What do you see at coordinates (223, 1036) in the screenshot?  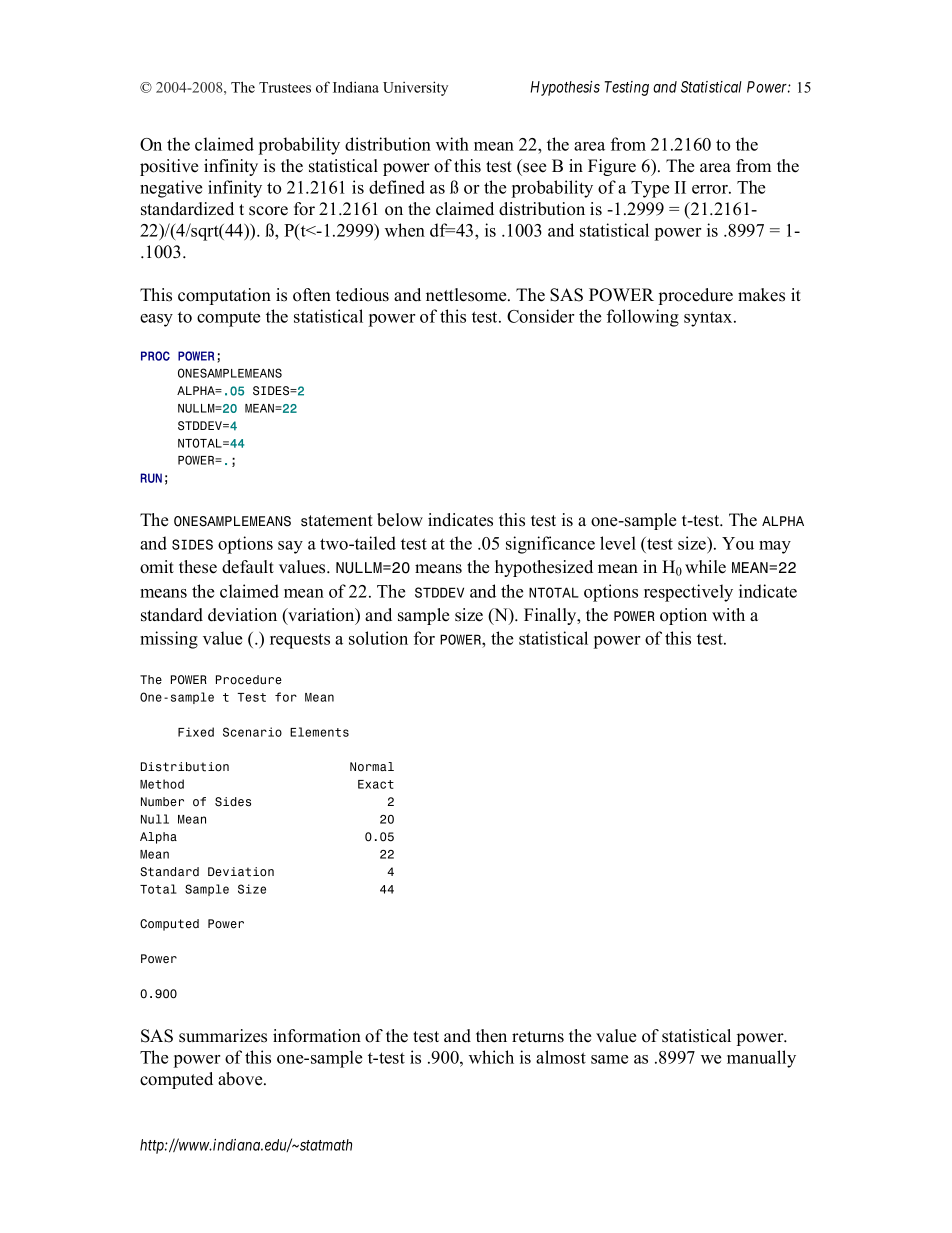 I see `summarizes` at bounding box center [223, 1036].
